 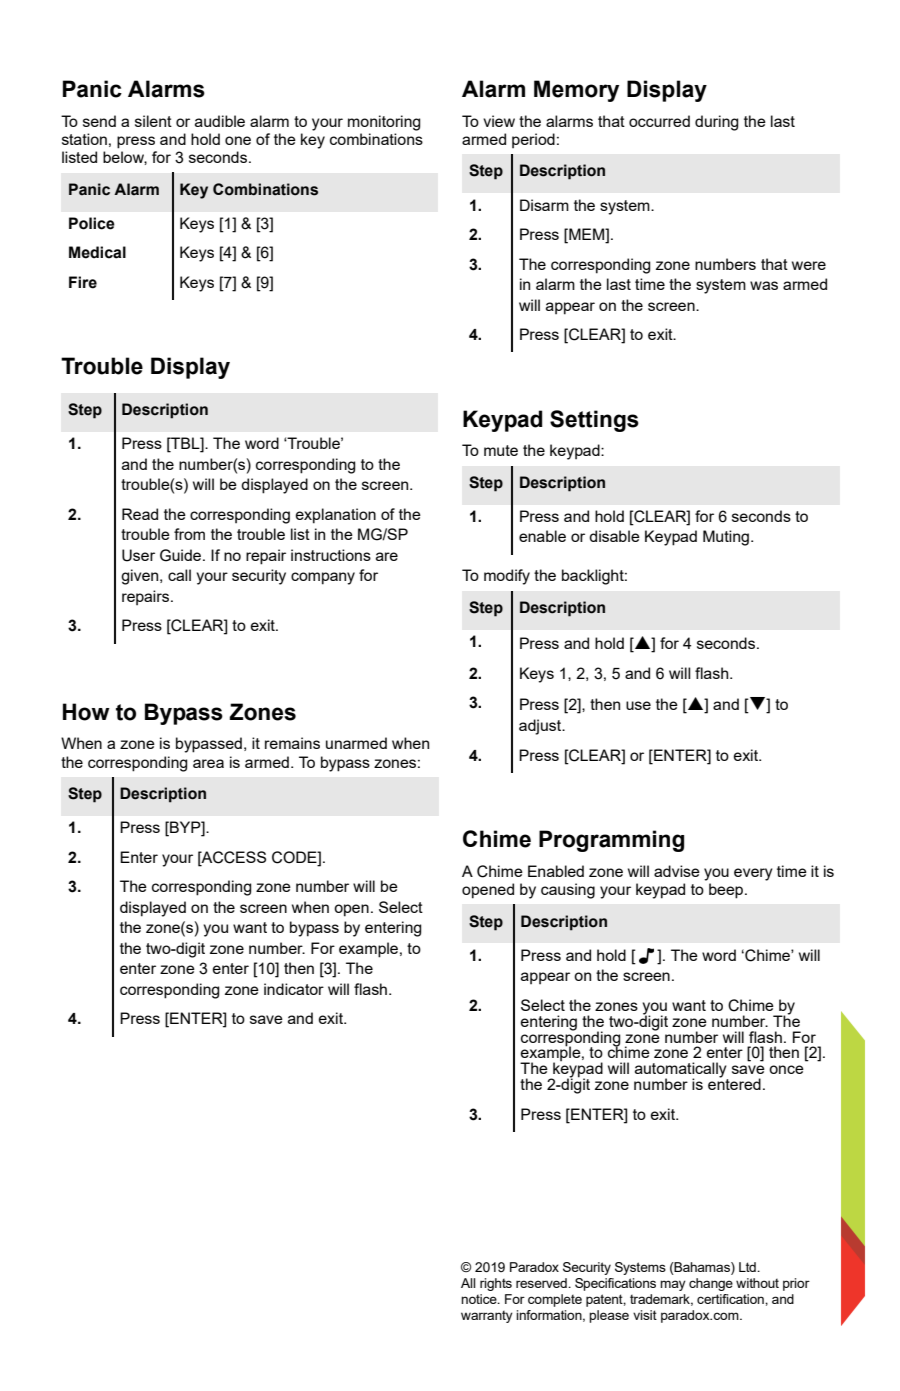 I want to click on mute, so click(x=501, y=450).
